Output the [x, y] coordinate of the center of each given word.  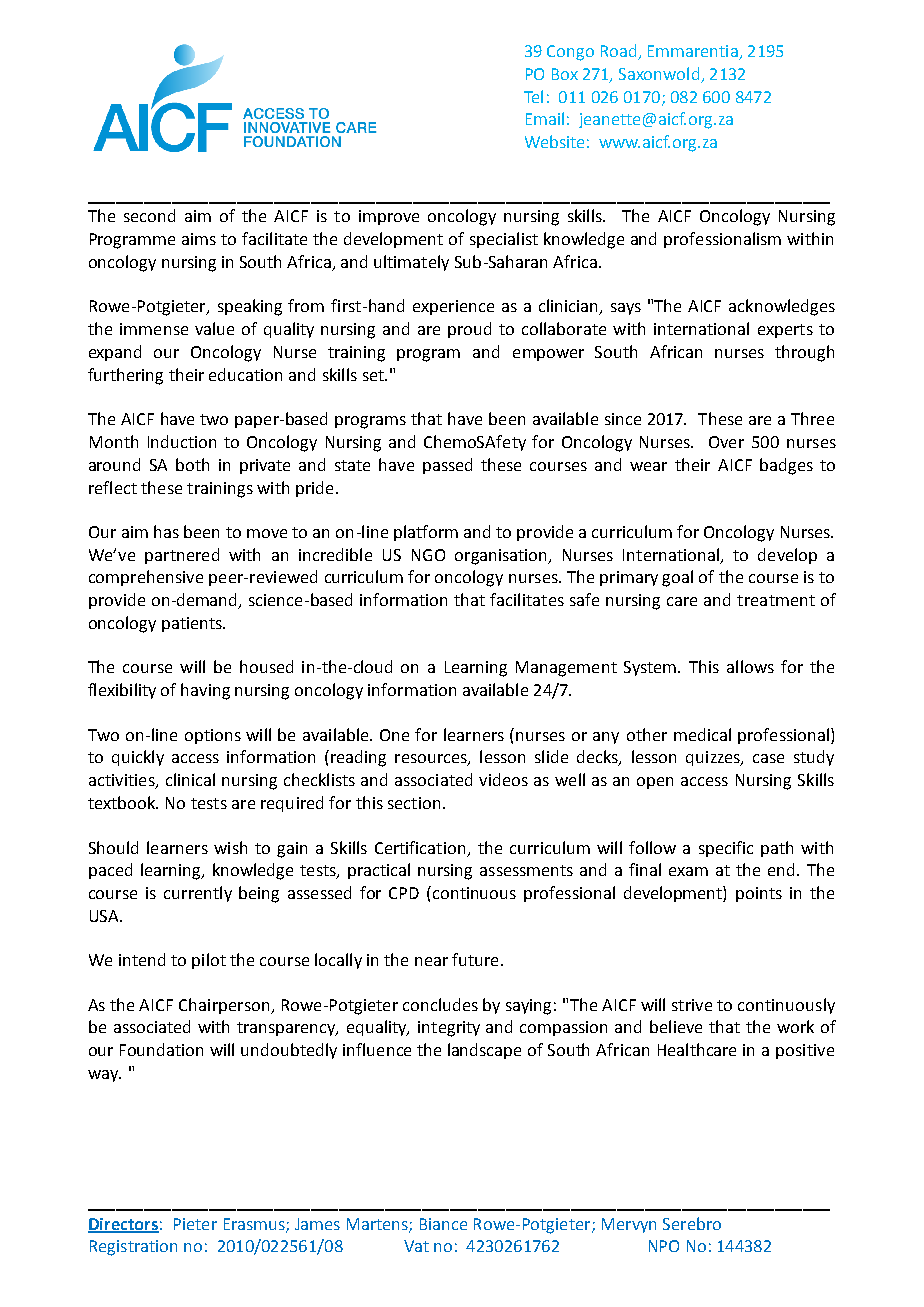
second [149, 215]
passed [447, 466]
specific [726, 849]
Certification [420, 847]
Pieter [195, 1224]
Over [726, 442]
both [192, 464]
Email [545, 118]
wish [230, 847]
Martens [378, 1225]
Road [620, 52]
